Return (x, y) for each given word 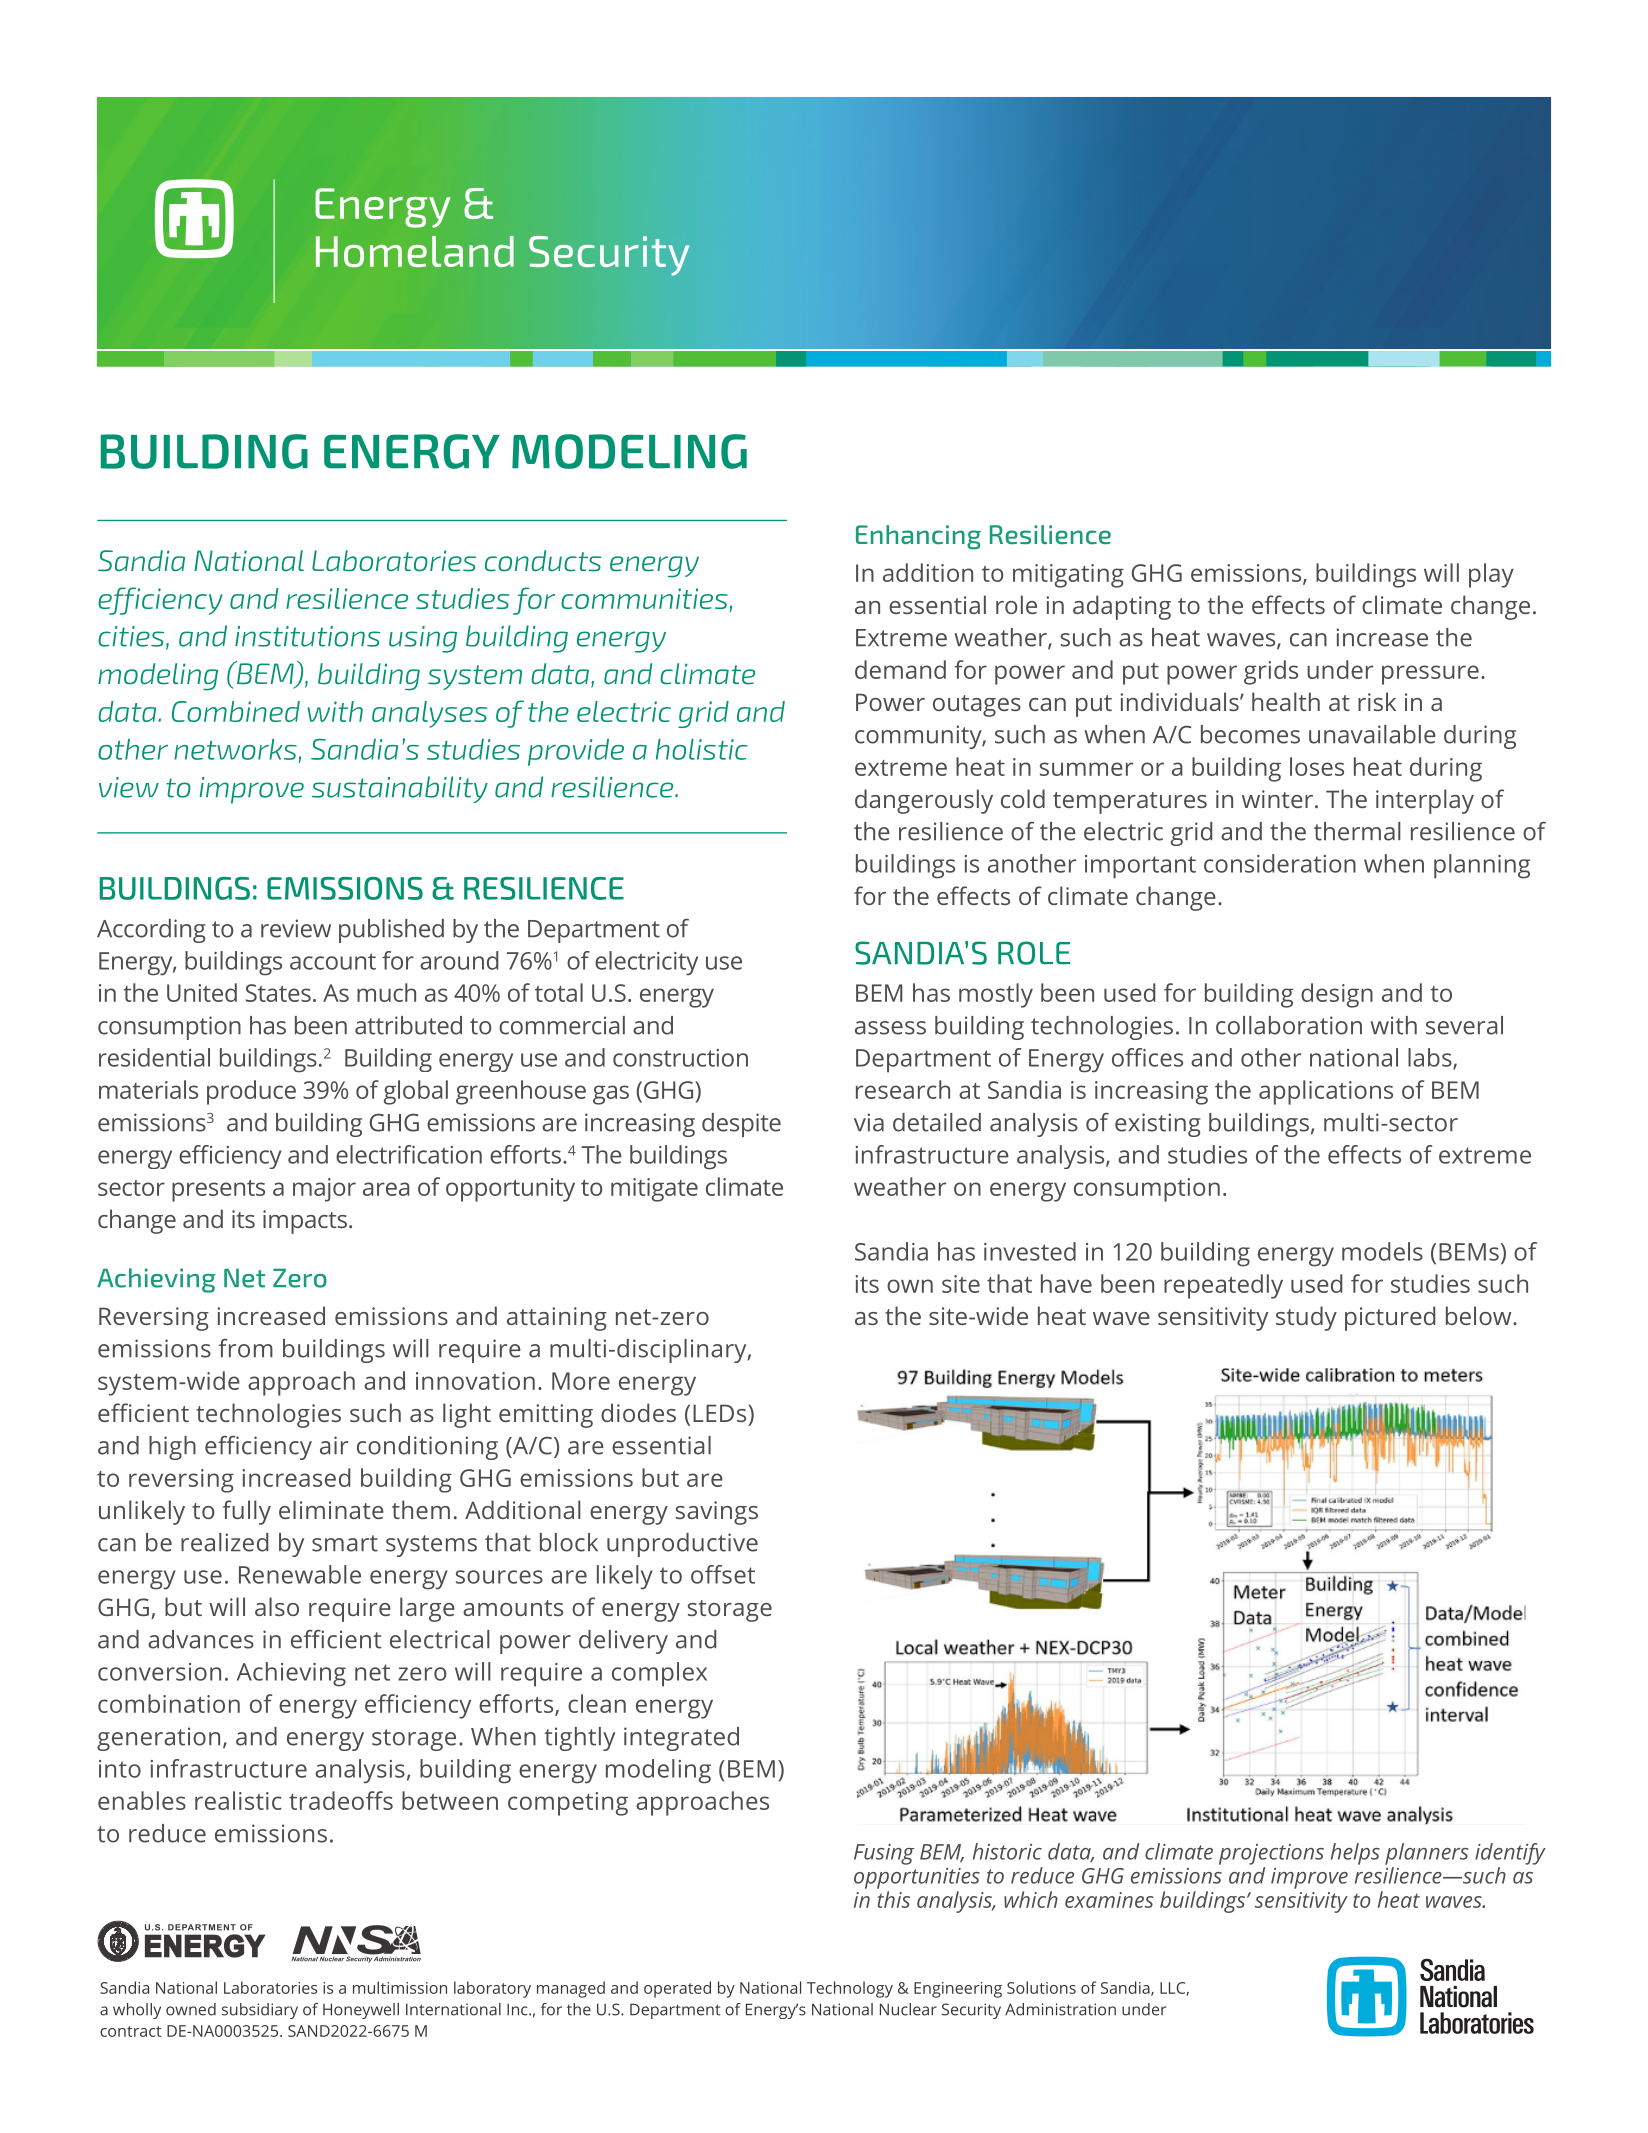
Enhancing (918, 537)
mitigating (1068, 576)
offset (723, 1574)
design (1337, 995)
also (277, 1606)
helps (1355, 1854)
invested (1030, 1251)
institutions (307, 636)
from (245, 1348)
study (1306, 1318)
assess (890, 1028)
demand (900, 669)
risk (1377, 701)
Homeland (415, 251)
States (278, 993)
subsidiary (260, 2011)
